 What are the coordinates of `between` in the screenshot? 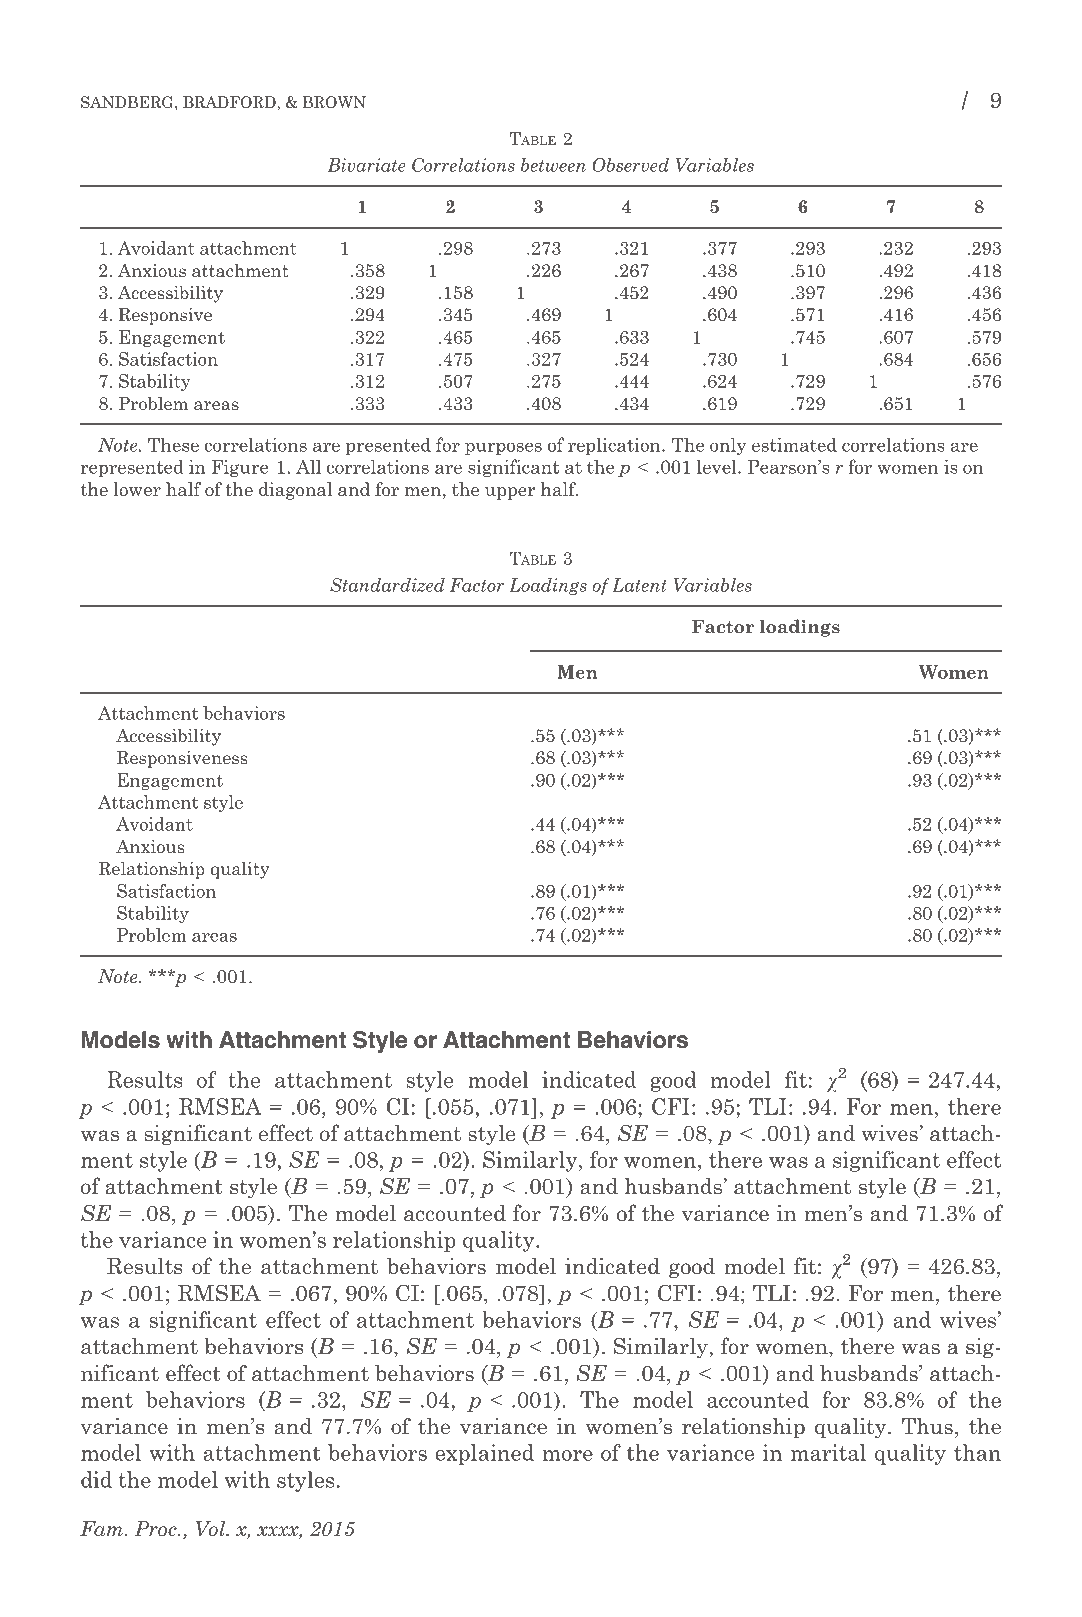 It's located at (553, 165).
